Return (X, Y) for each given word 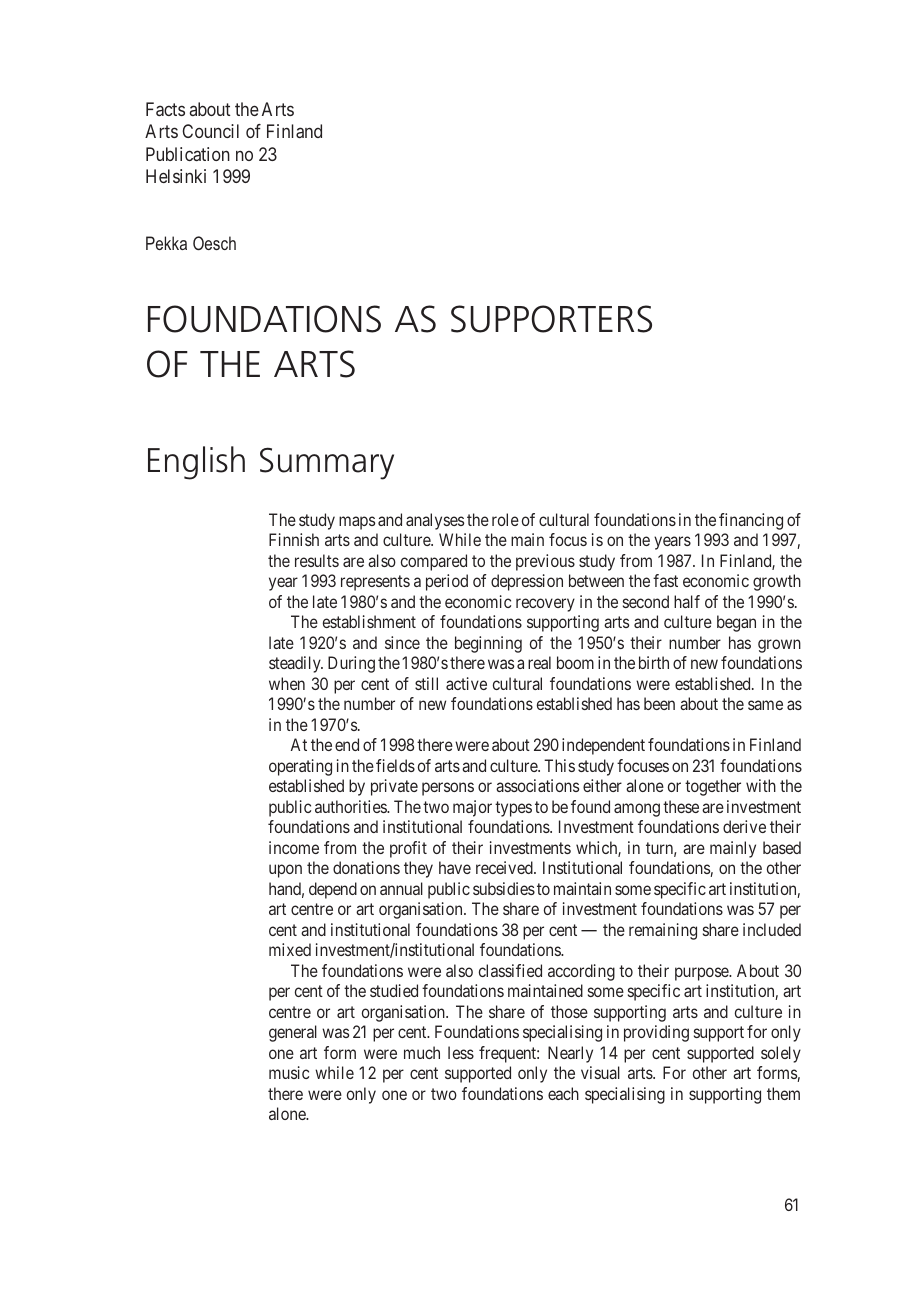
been (659, 703)
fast (665, 580)
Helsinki (176, 176)
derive (744, 826)
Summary (327, 463)
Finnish (294, 539)
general (293, 1033)
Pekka (166, 243)
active (466, 683)
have (455, 867)
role (505, 519)
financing (751, 521)
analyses (435, 521)
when (287, 683)
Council (210, 131)
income (294, 847)
